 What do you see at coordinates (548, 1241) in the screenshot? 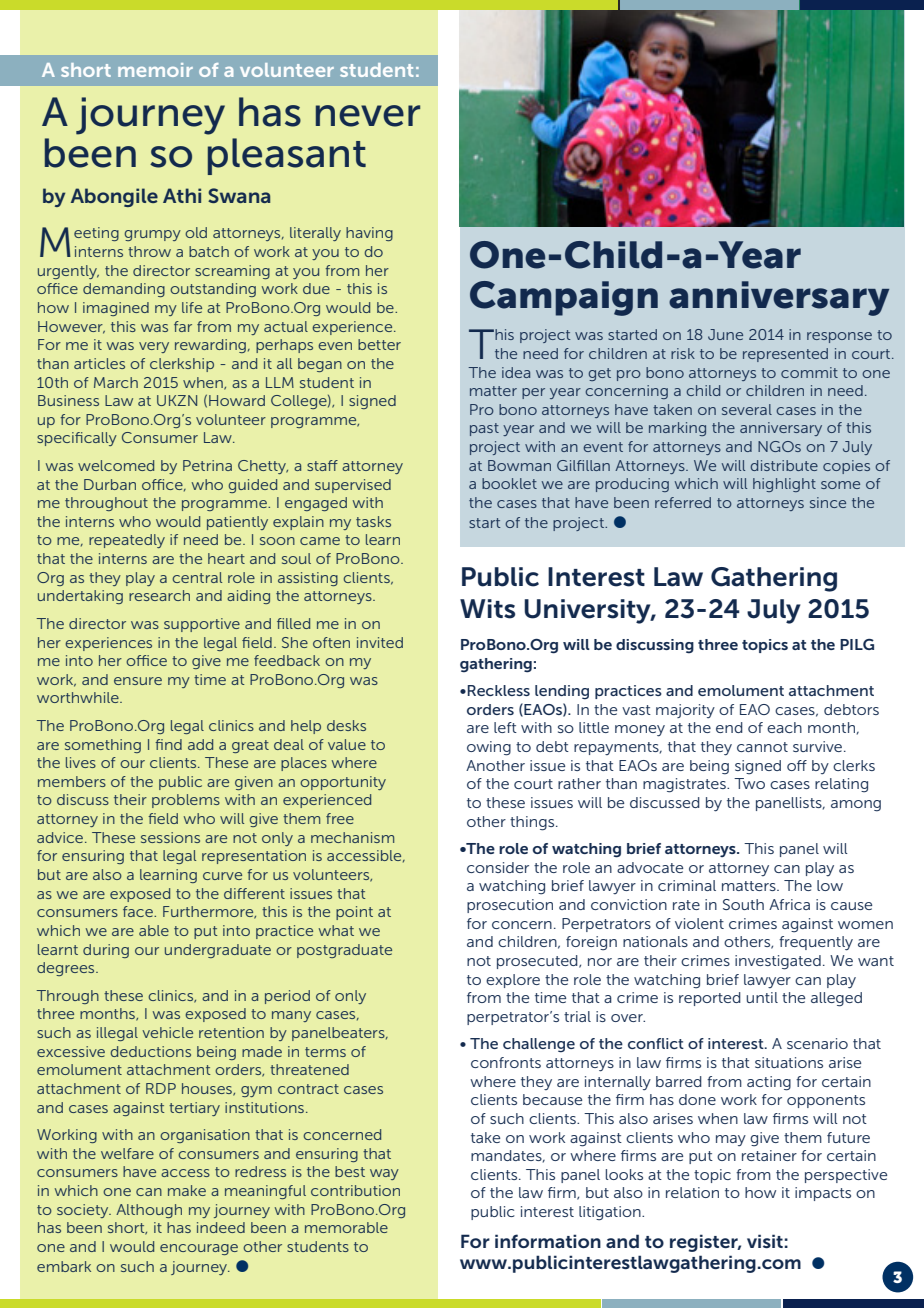
I see `information` at bounding box center [548, 1241].
